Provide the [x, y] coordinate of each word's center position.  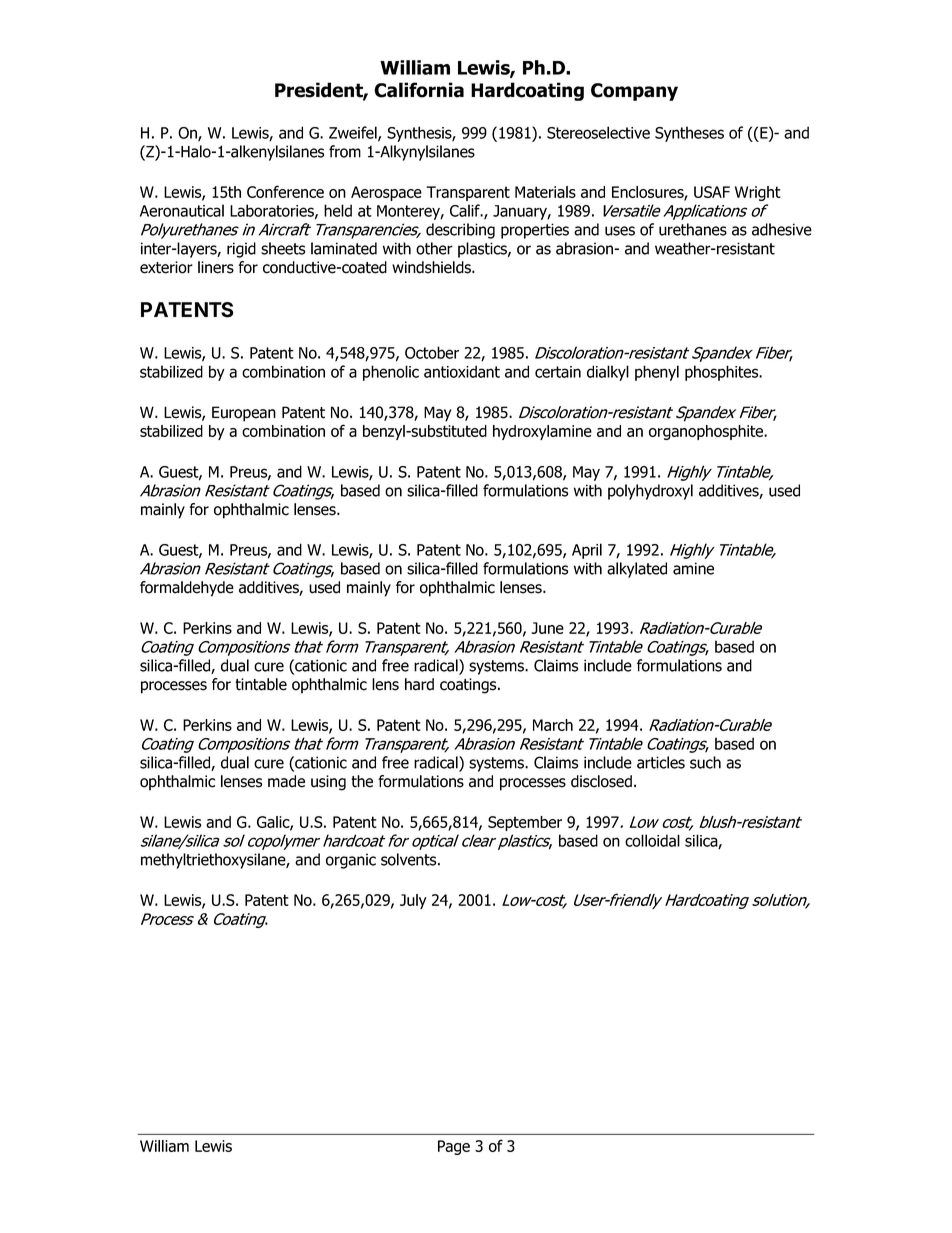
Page [454, 1147]
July [413, 901]
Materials [545, 192]
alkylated [637, 570]
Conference [285, 191]
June [547, 628]
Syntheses [689, 134]
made [286, 781]
